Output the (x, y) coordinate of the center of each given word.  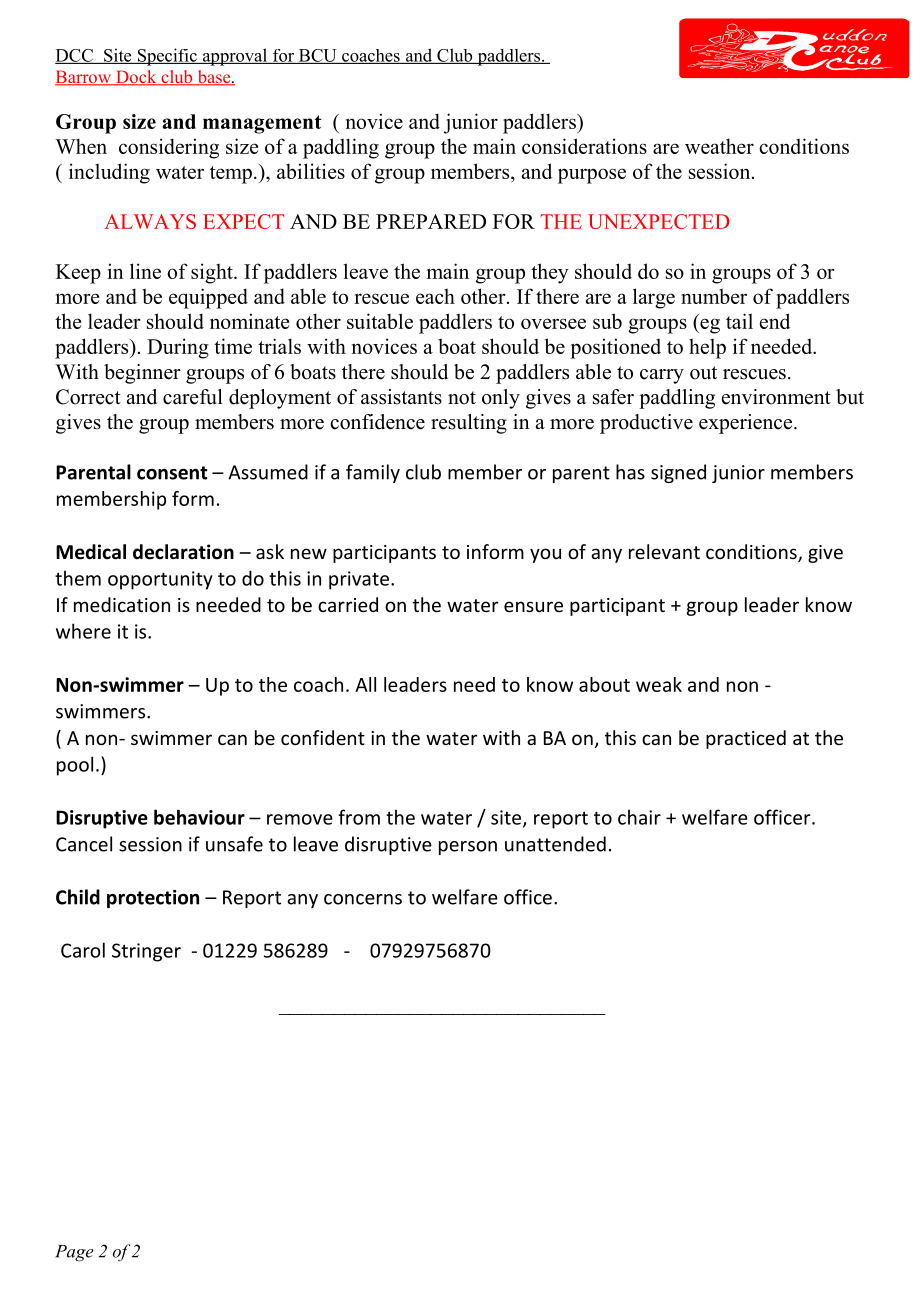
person (468, 848)
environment (776, 397)
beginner (142, 374)
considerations (584, 146)
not (462, 398)
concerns (363, 899)
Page (74, 1253)
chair (639, 817)
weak (659, 684)
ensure (533, 606)
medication (122, 604)
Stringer (146, 952)
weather (719, 146)
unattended (555, 844)
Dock (136, 78)
